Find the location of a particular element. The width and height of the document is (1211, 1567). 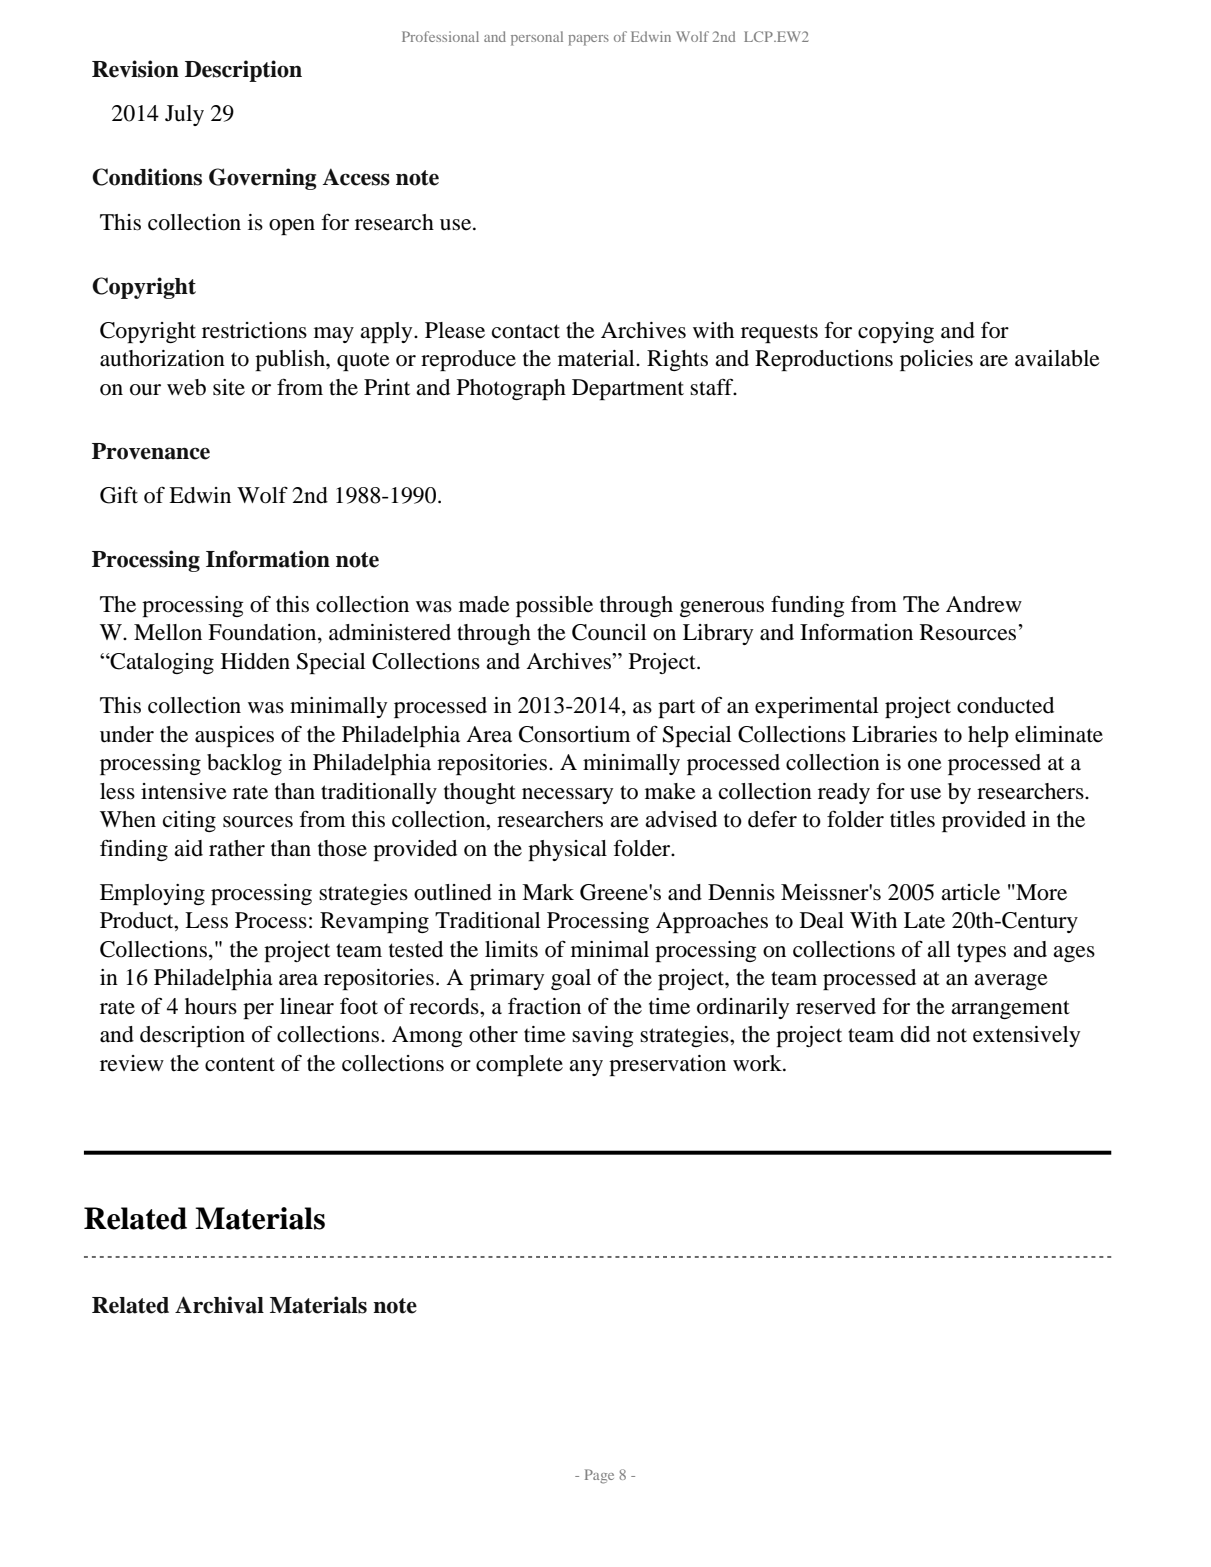

restrictions is located at coordinates (254, 330).
